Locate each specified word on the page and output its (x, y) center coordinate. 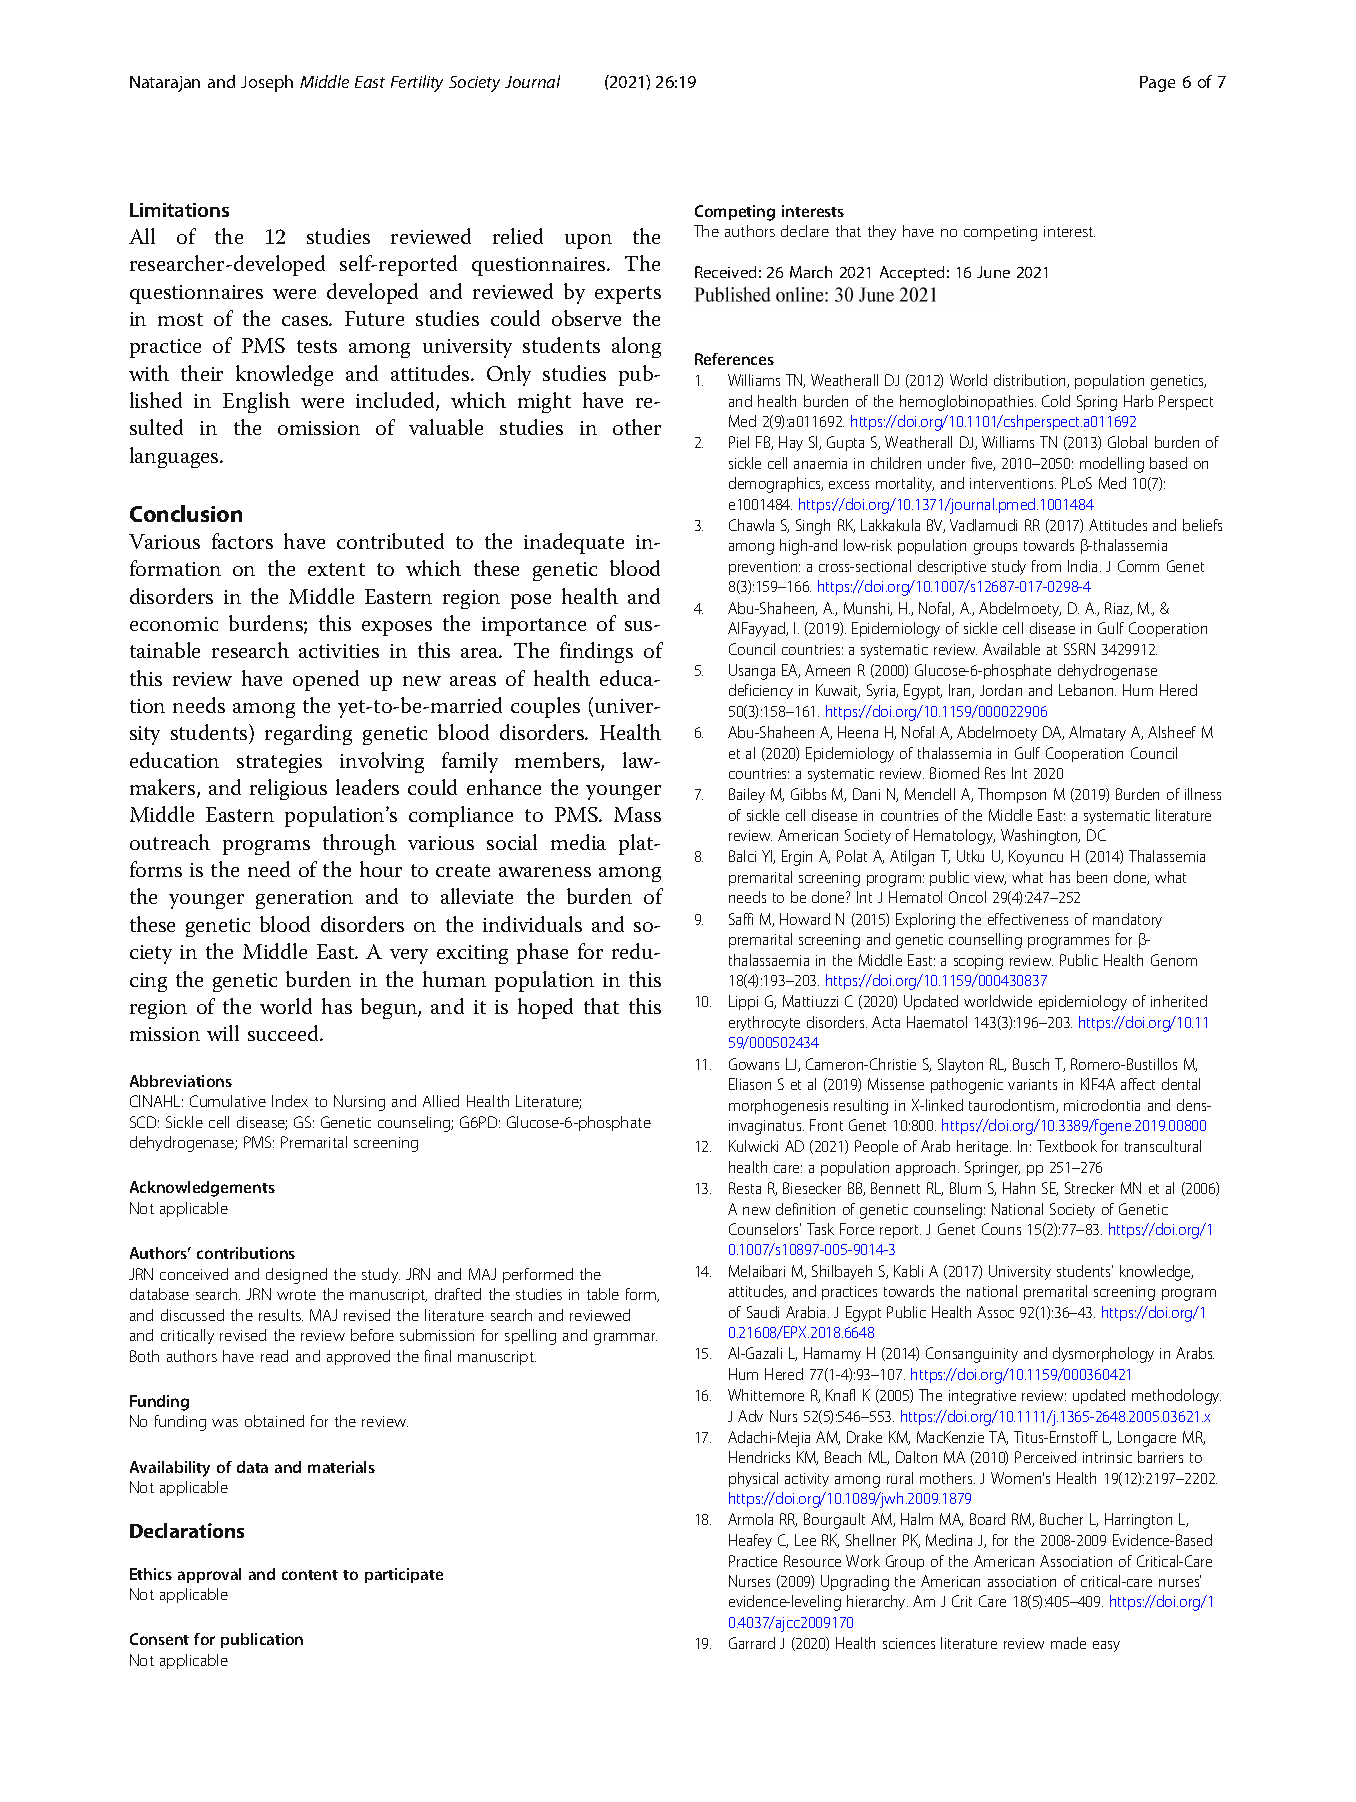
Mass (637, 814)
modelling (1112, 465)
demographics (776, 485)
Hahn (1019, 1188)
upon (588, 241)
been (1092, 877)
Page (1157, 84)
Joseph (267, 83)
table (603, 1294)
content (310, 1575)
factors (242, 541)
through (359, 844)
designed (296, 1276)
